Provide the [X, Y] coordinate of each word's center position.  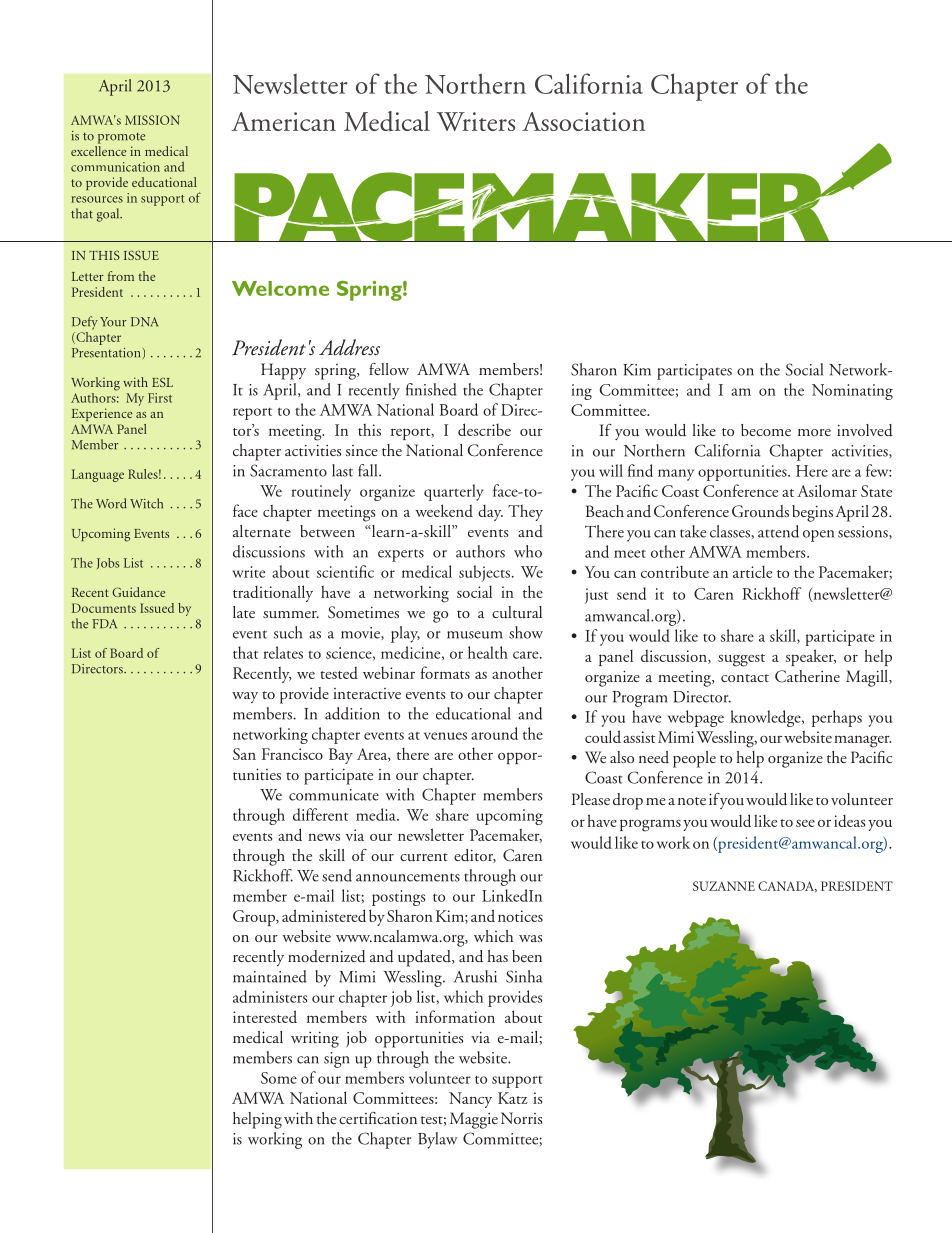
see [805, 823]
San [244, 754]
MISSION [152, 120]
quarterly [453, 492]
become [766, 430]
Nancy [470, 1100]
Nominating [852, 392]
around [494, 733]
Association [583, 121]
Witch [146, 503]
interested [265, 1016]
